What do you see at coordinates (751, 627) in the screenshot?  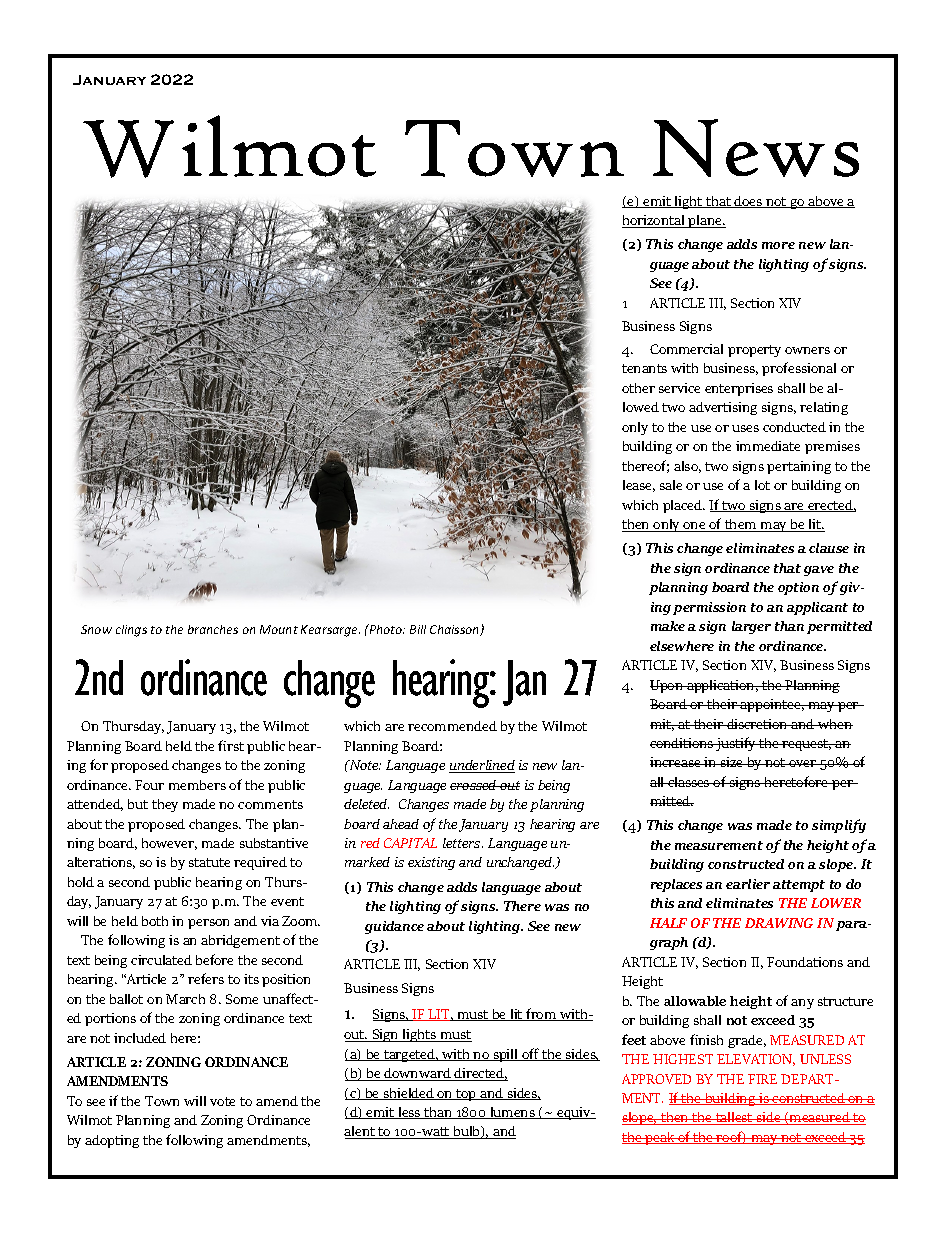 I see `larger` at bounding box center [751, 627].
